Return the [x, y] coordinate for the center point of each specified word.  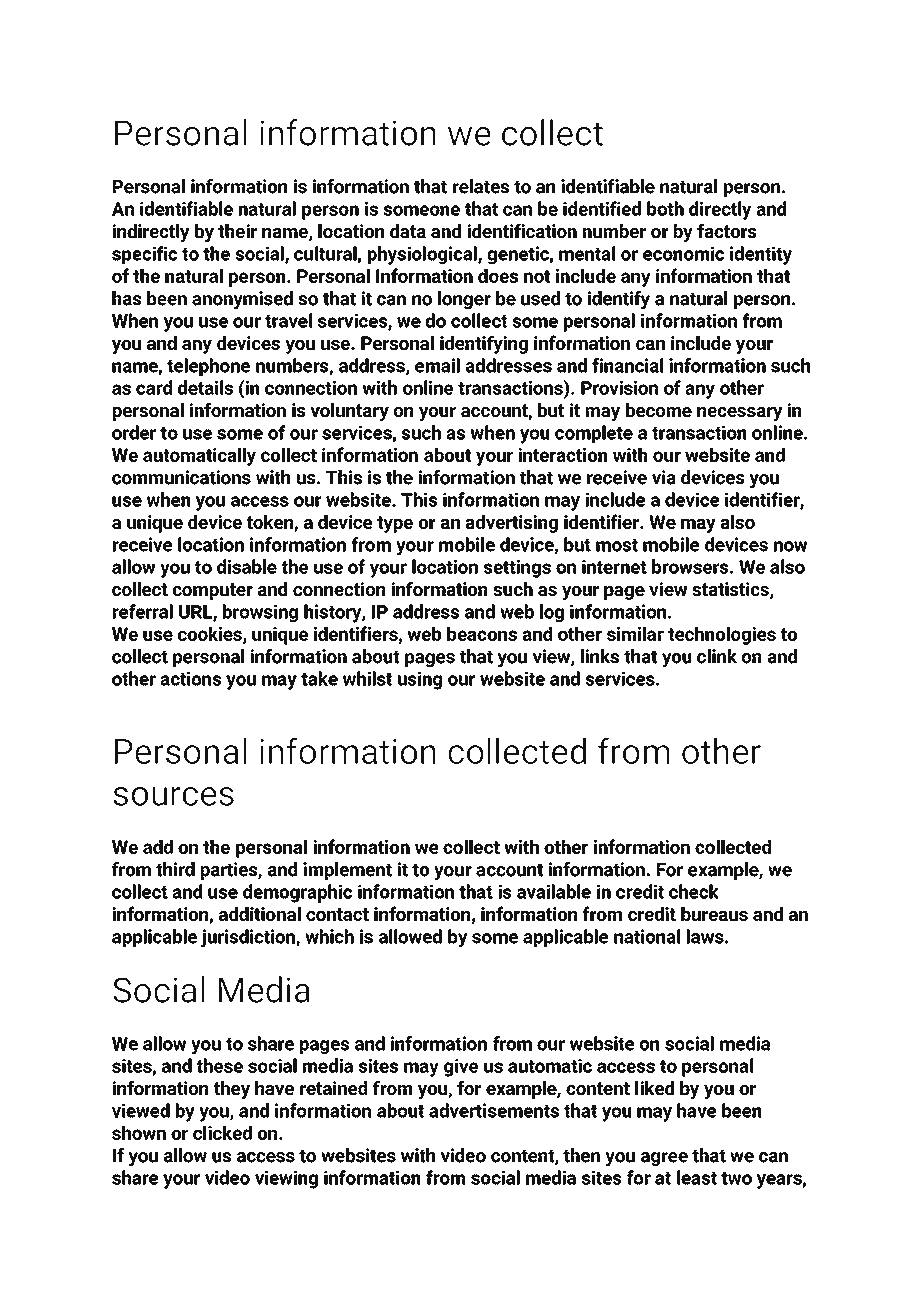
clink [717, 656]
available [554, 891]
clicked [222, 1133]
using [420, 681]
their [237, 231]
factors [726, 231]
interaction [562, 455]
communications [181, 477]
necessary [740, 414]
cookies [211, 635]
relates [481, 186]
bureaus [714, 914]
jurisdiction [249, 938]
